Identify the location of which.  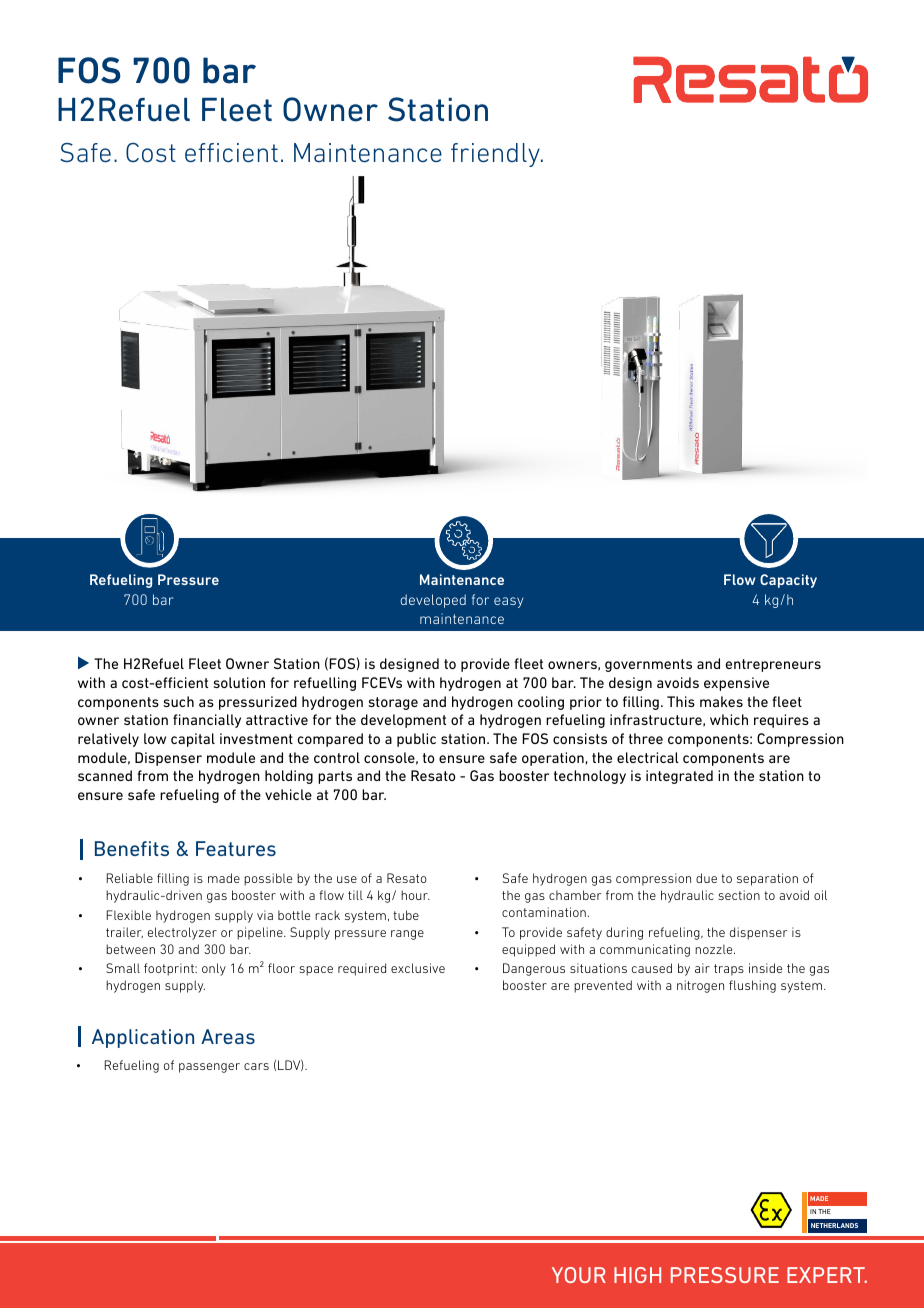
(729, 719).
